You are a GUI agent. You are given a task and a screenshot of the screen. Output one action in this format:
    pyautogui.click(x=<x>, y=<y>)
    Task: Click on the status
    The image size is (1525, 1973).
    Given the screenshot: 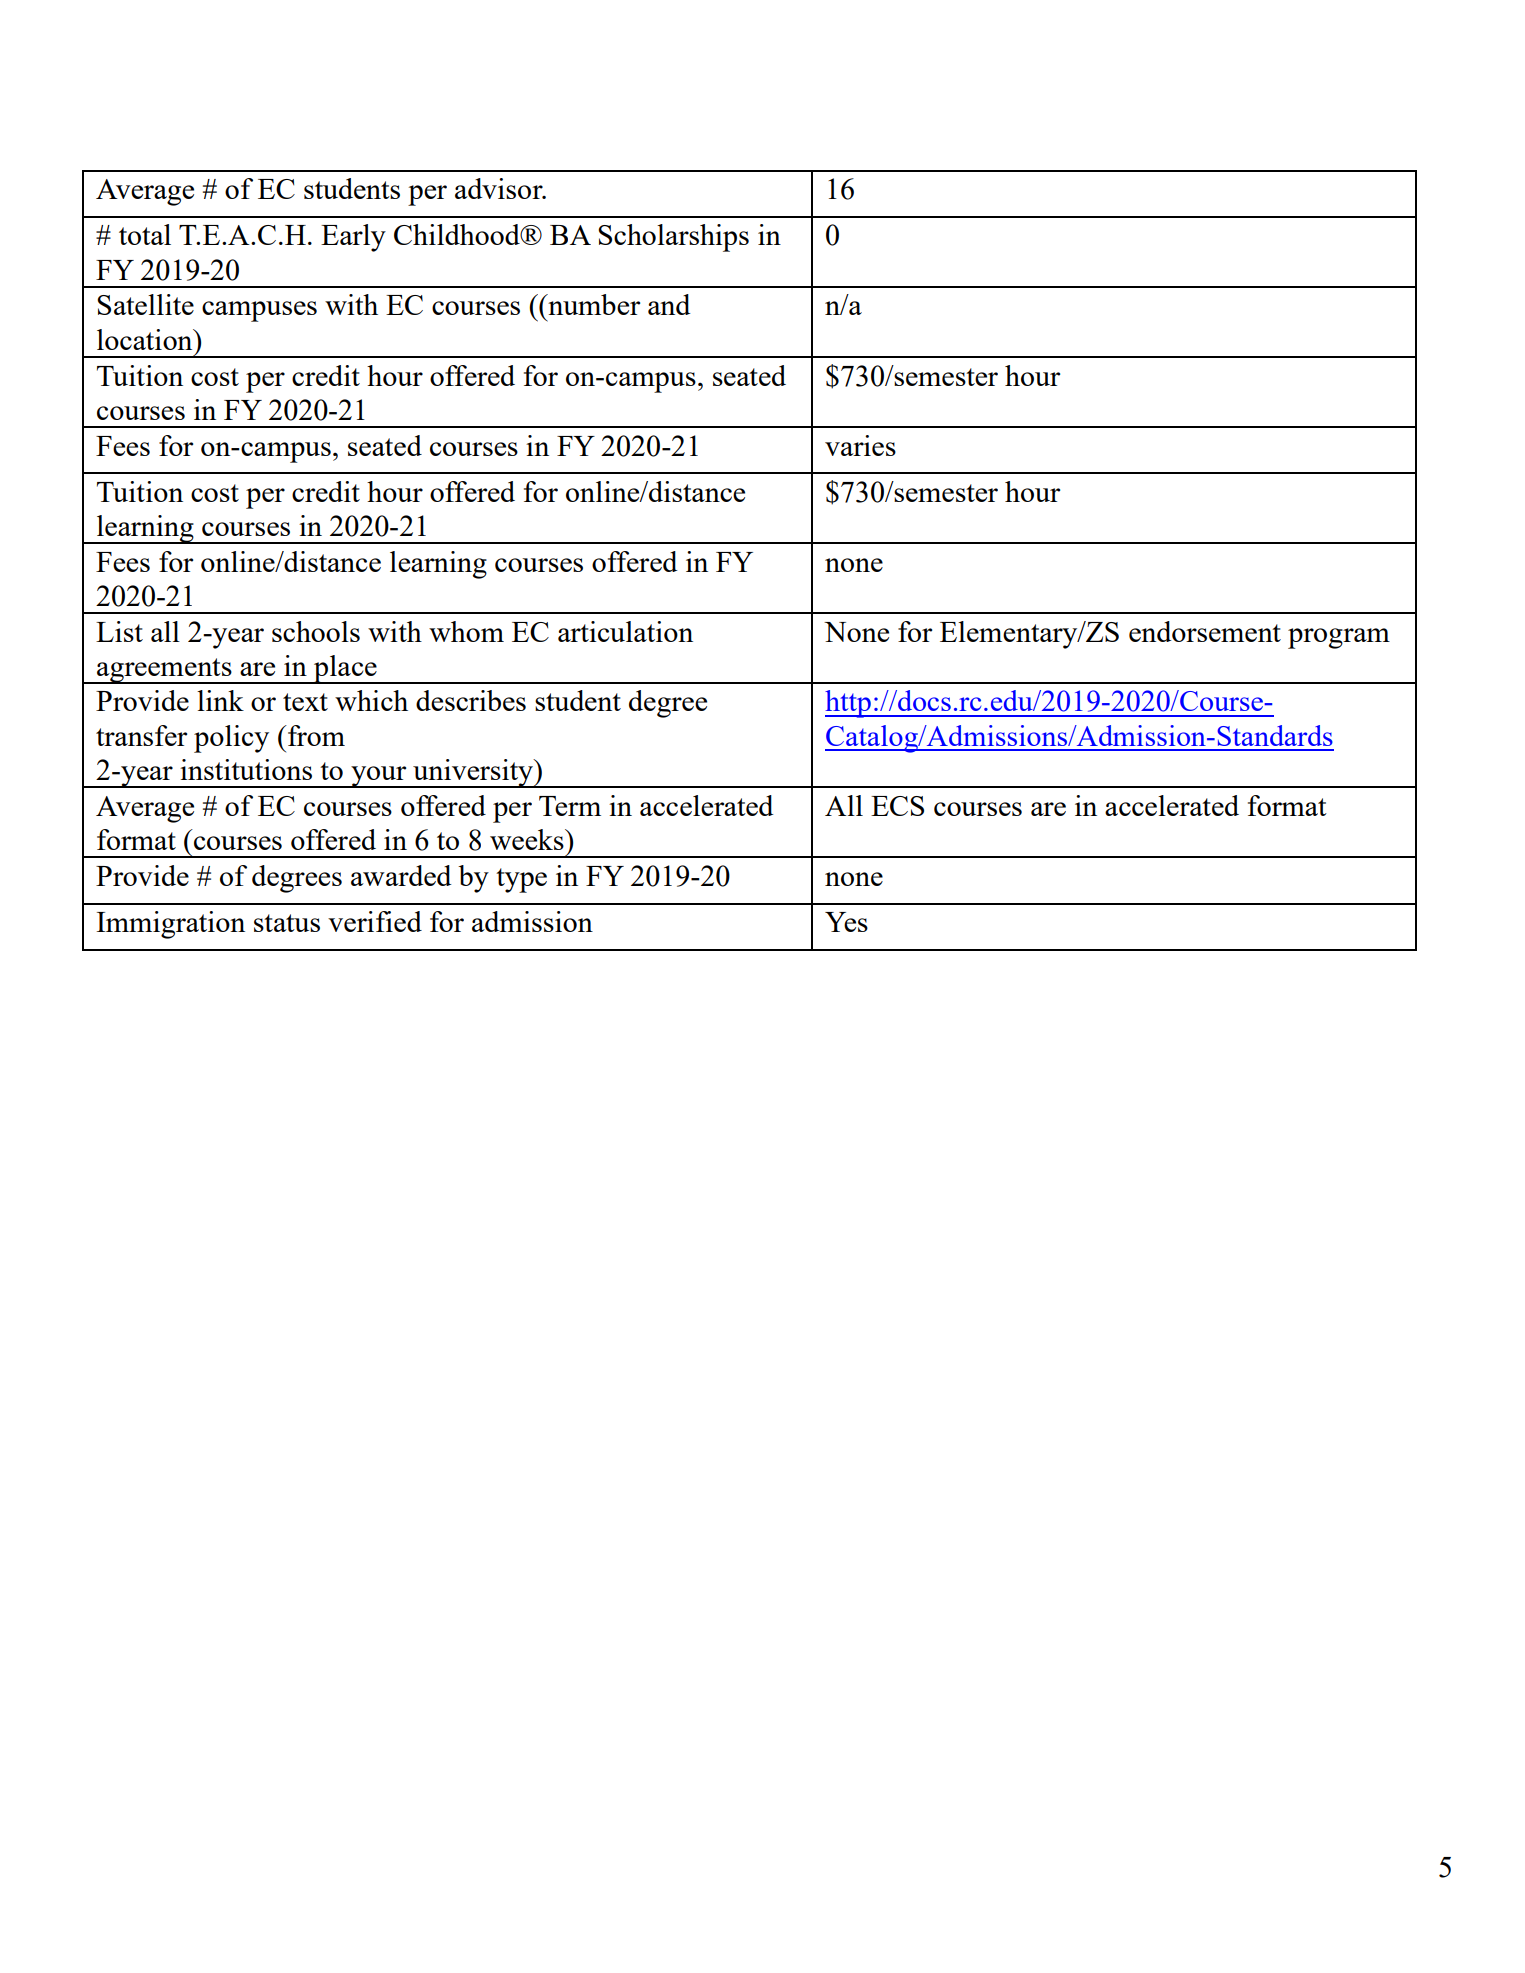 What is the action you would take?
    pyautogui.click(x=287, y=923)
